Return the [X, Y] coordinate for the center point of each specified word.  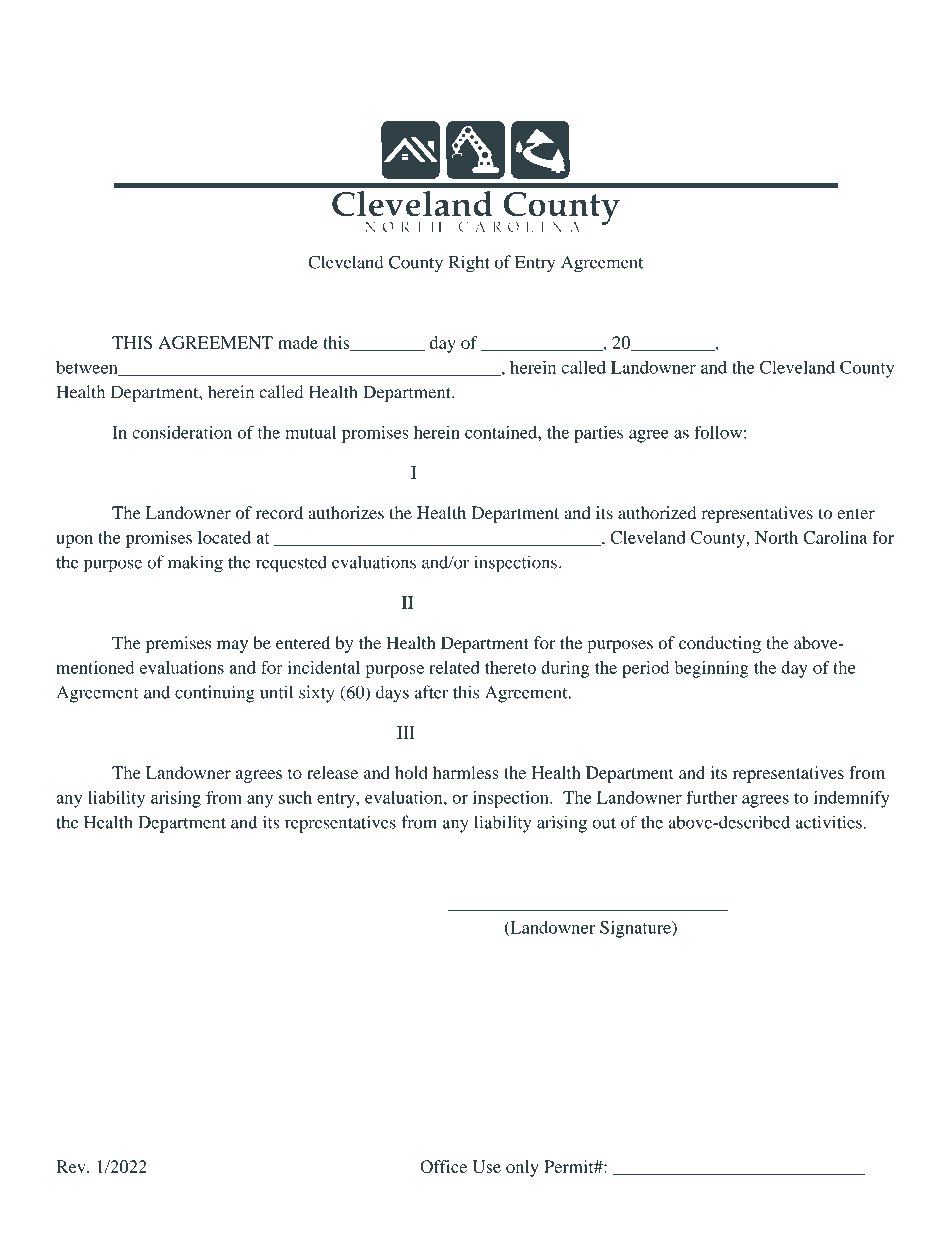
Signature [636, 929]
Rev [72, 1166]
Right [469, 264]
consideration [182, 432]
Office [443, 1166]
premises [178, 644]
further [711, 797]
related [454, 667]
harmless [466, 772]
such [295, 797]
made [298, 342]
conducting [720, 644]
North [776, 537]
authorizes [346, 512]
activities [829, 822]
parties [598, 434]
